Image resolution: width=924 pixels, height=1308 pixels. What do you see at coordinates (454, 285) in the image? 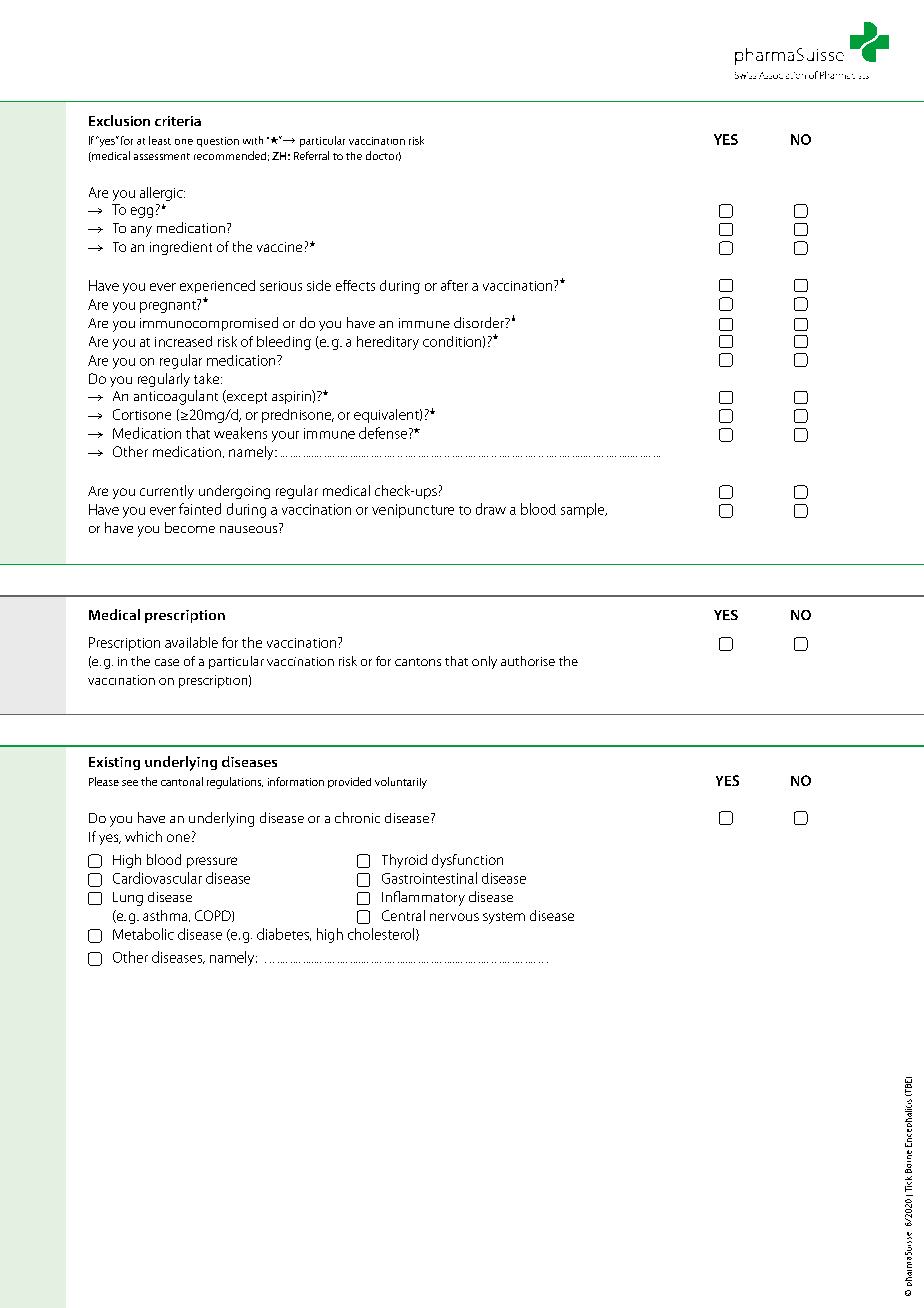
I see `after` at bounding box center [454, 285].
